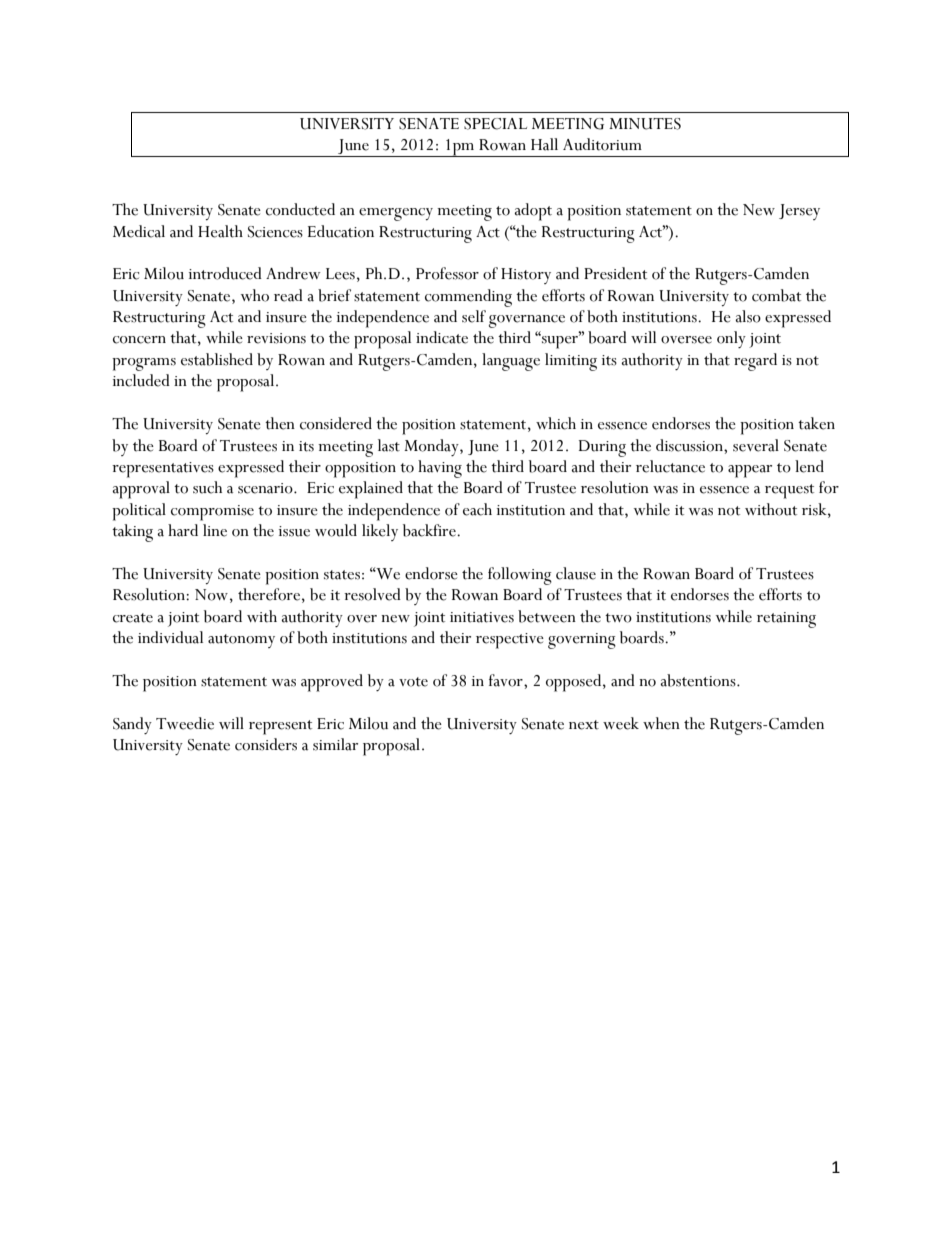 The width and height of the document is (952, 1233). What do you see at coordinates (495, 124) in the document?
I see `SPECIAL` at bounding box center [495, 124].
